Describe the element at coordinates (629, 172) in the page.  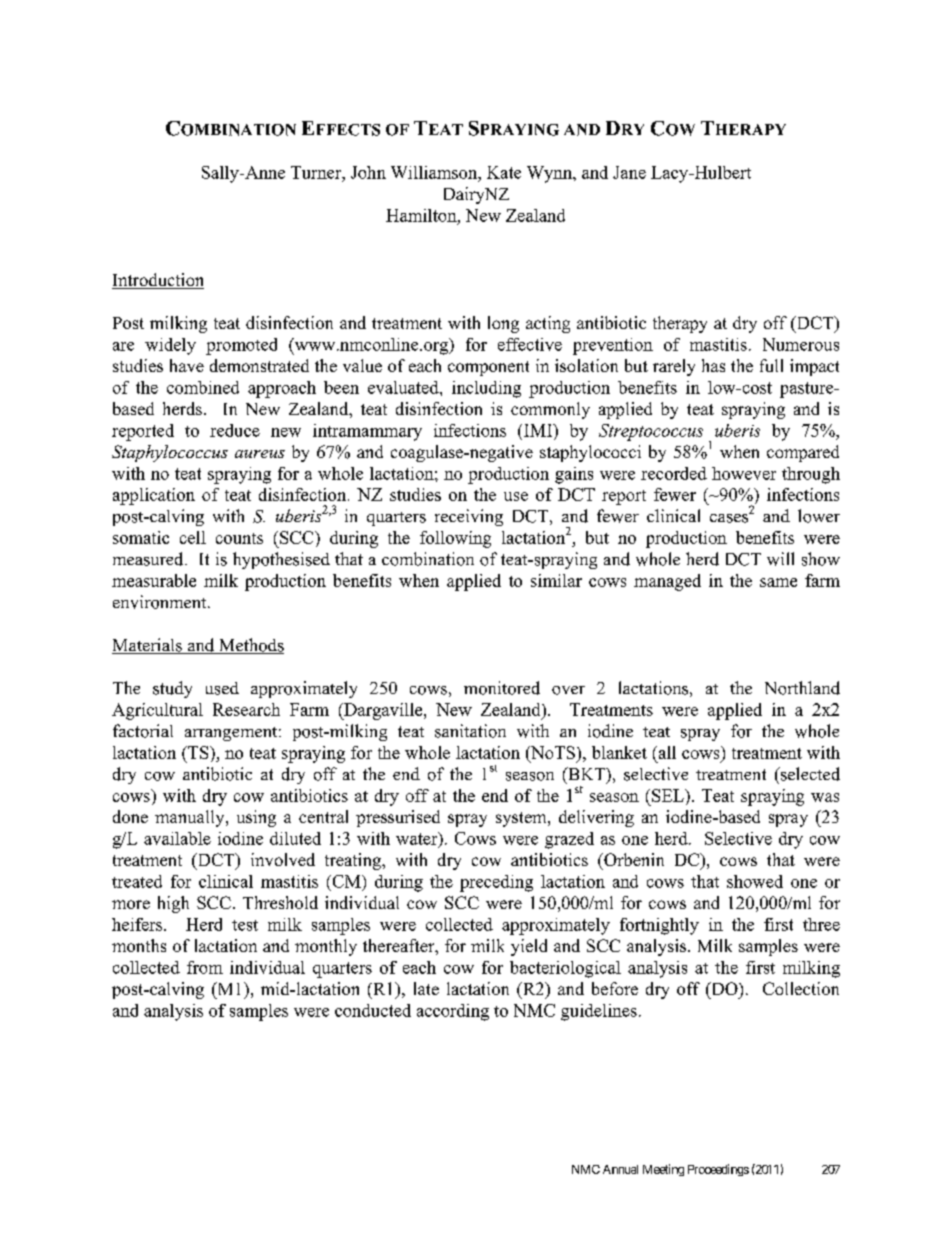
I see `Jane` at that location.
